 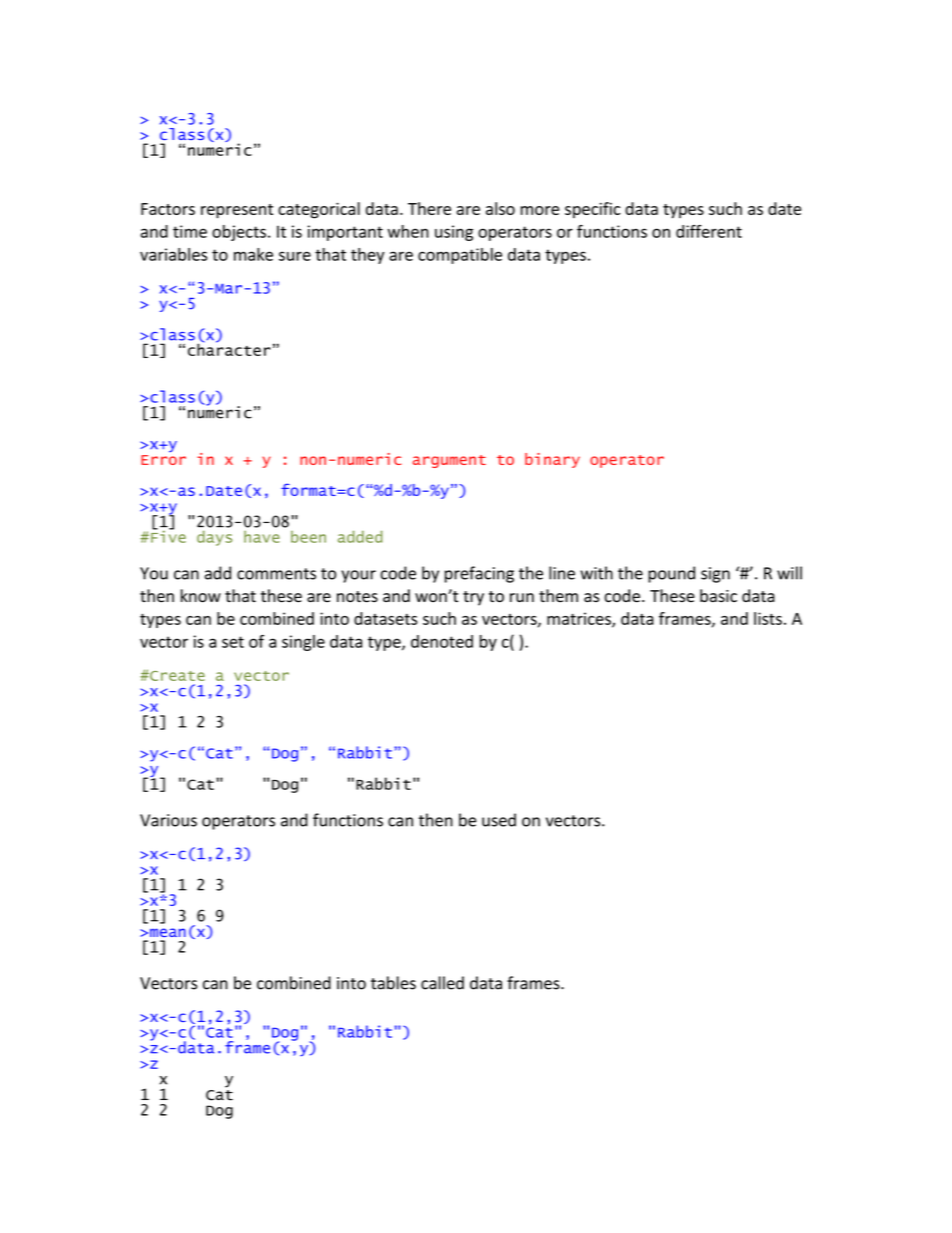 I want to click on tables, so click(x=393, y=983).
